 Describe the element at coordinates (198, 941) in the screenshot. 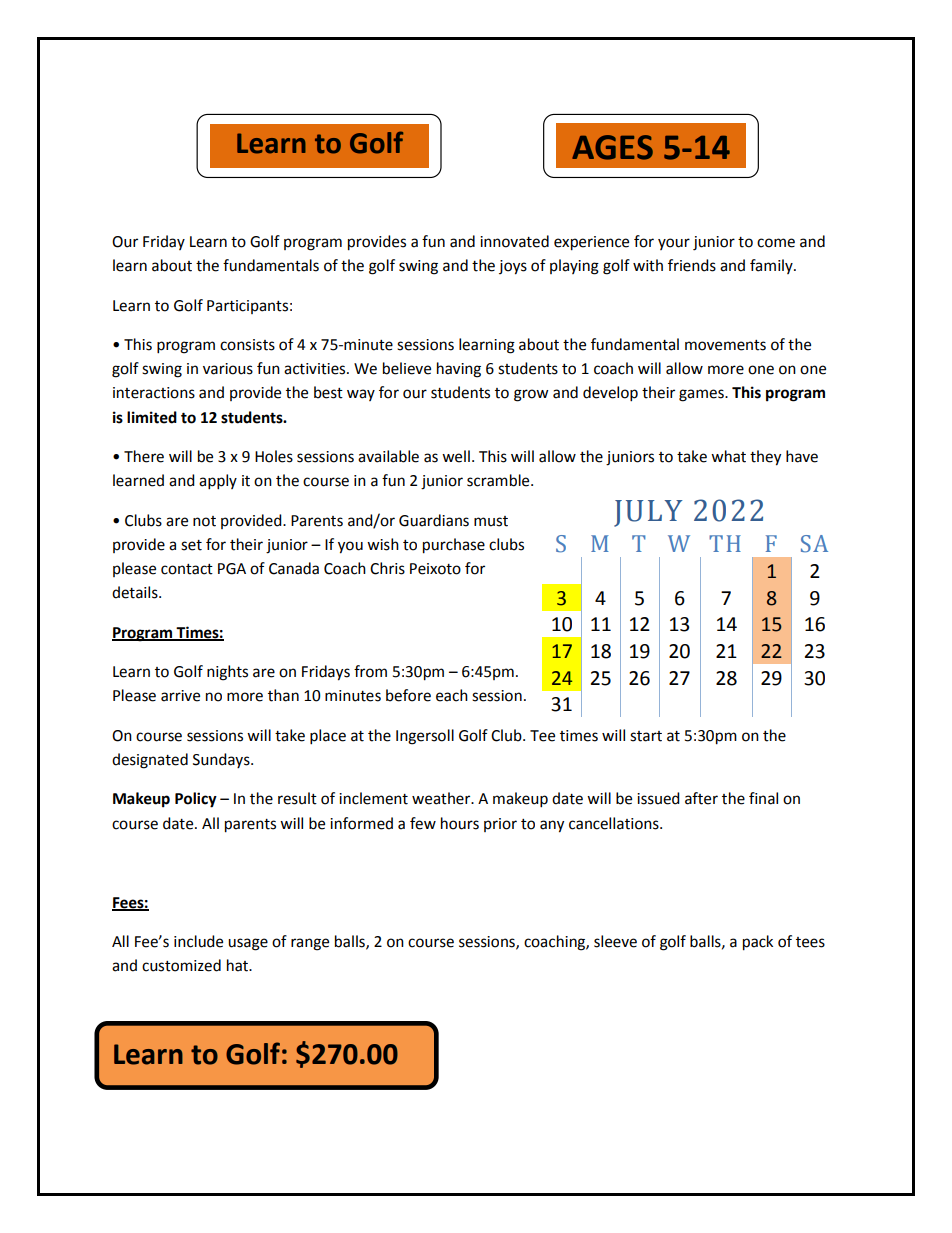

I see `include` at that location.
